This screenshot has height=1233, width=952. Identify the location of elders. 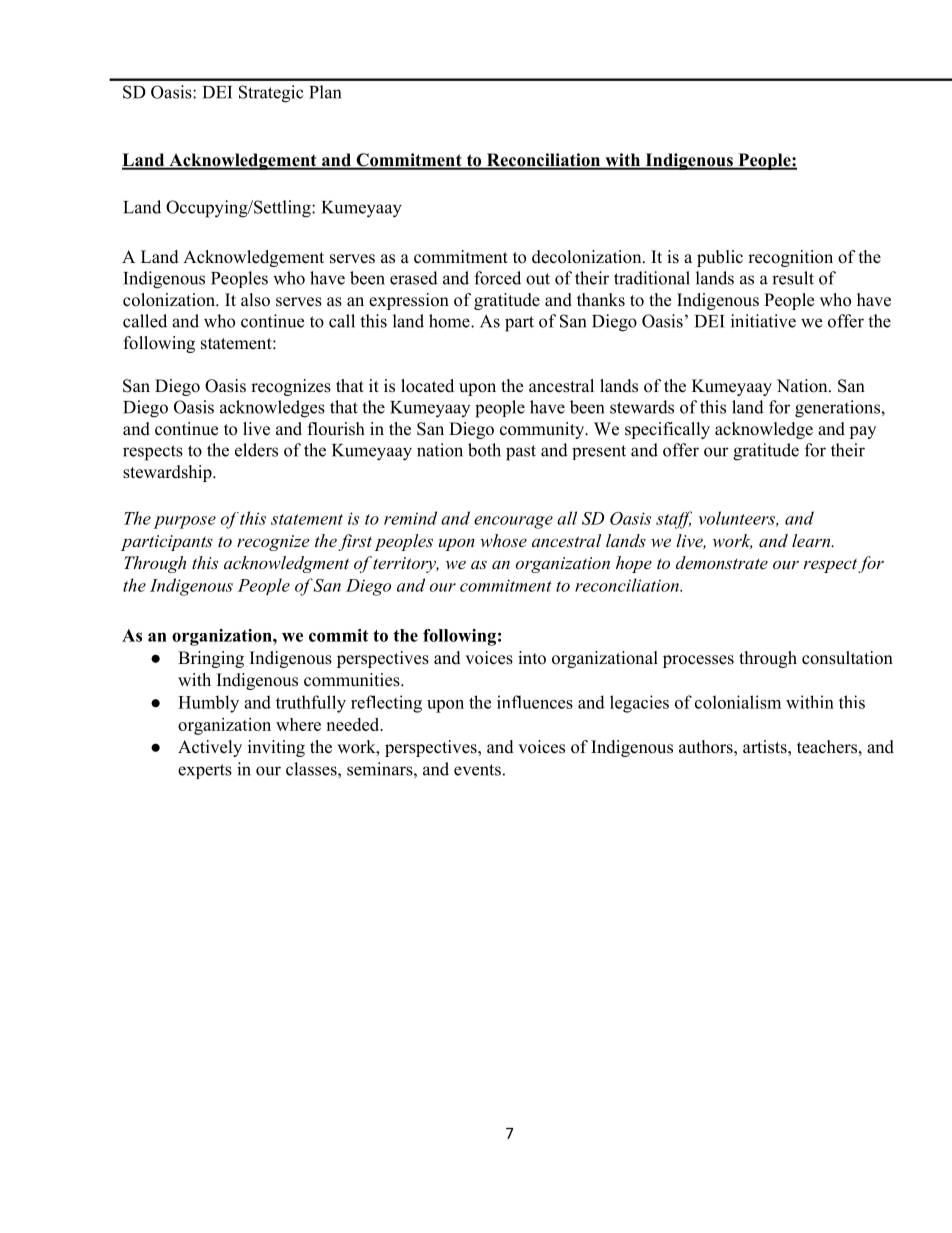
(256, 450).
